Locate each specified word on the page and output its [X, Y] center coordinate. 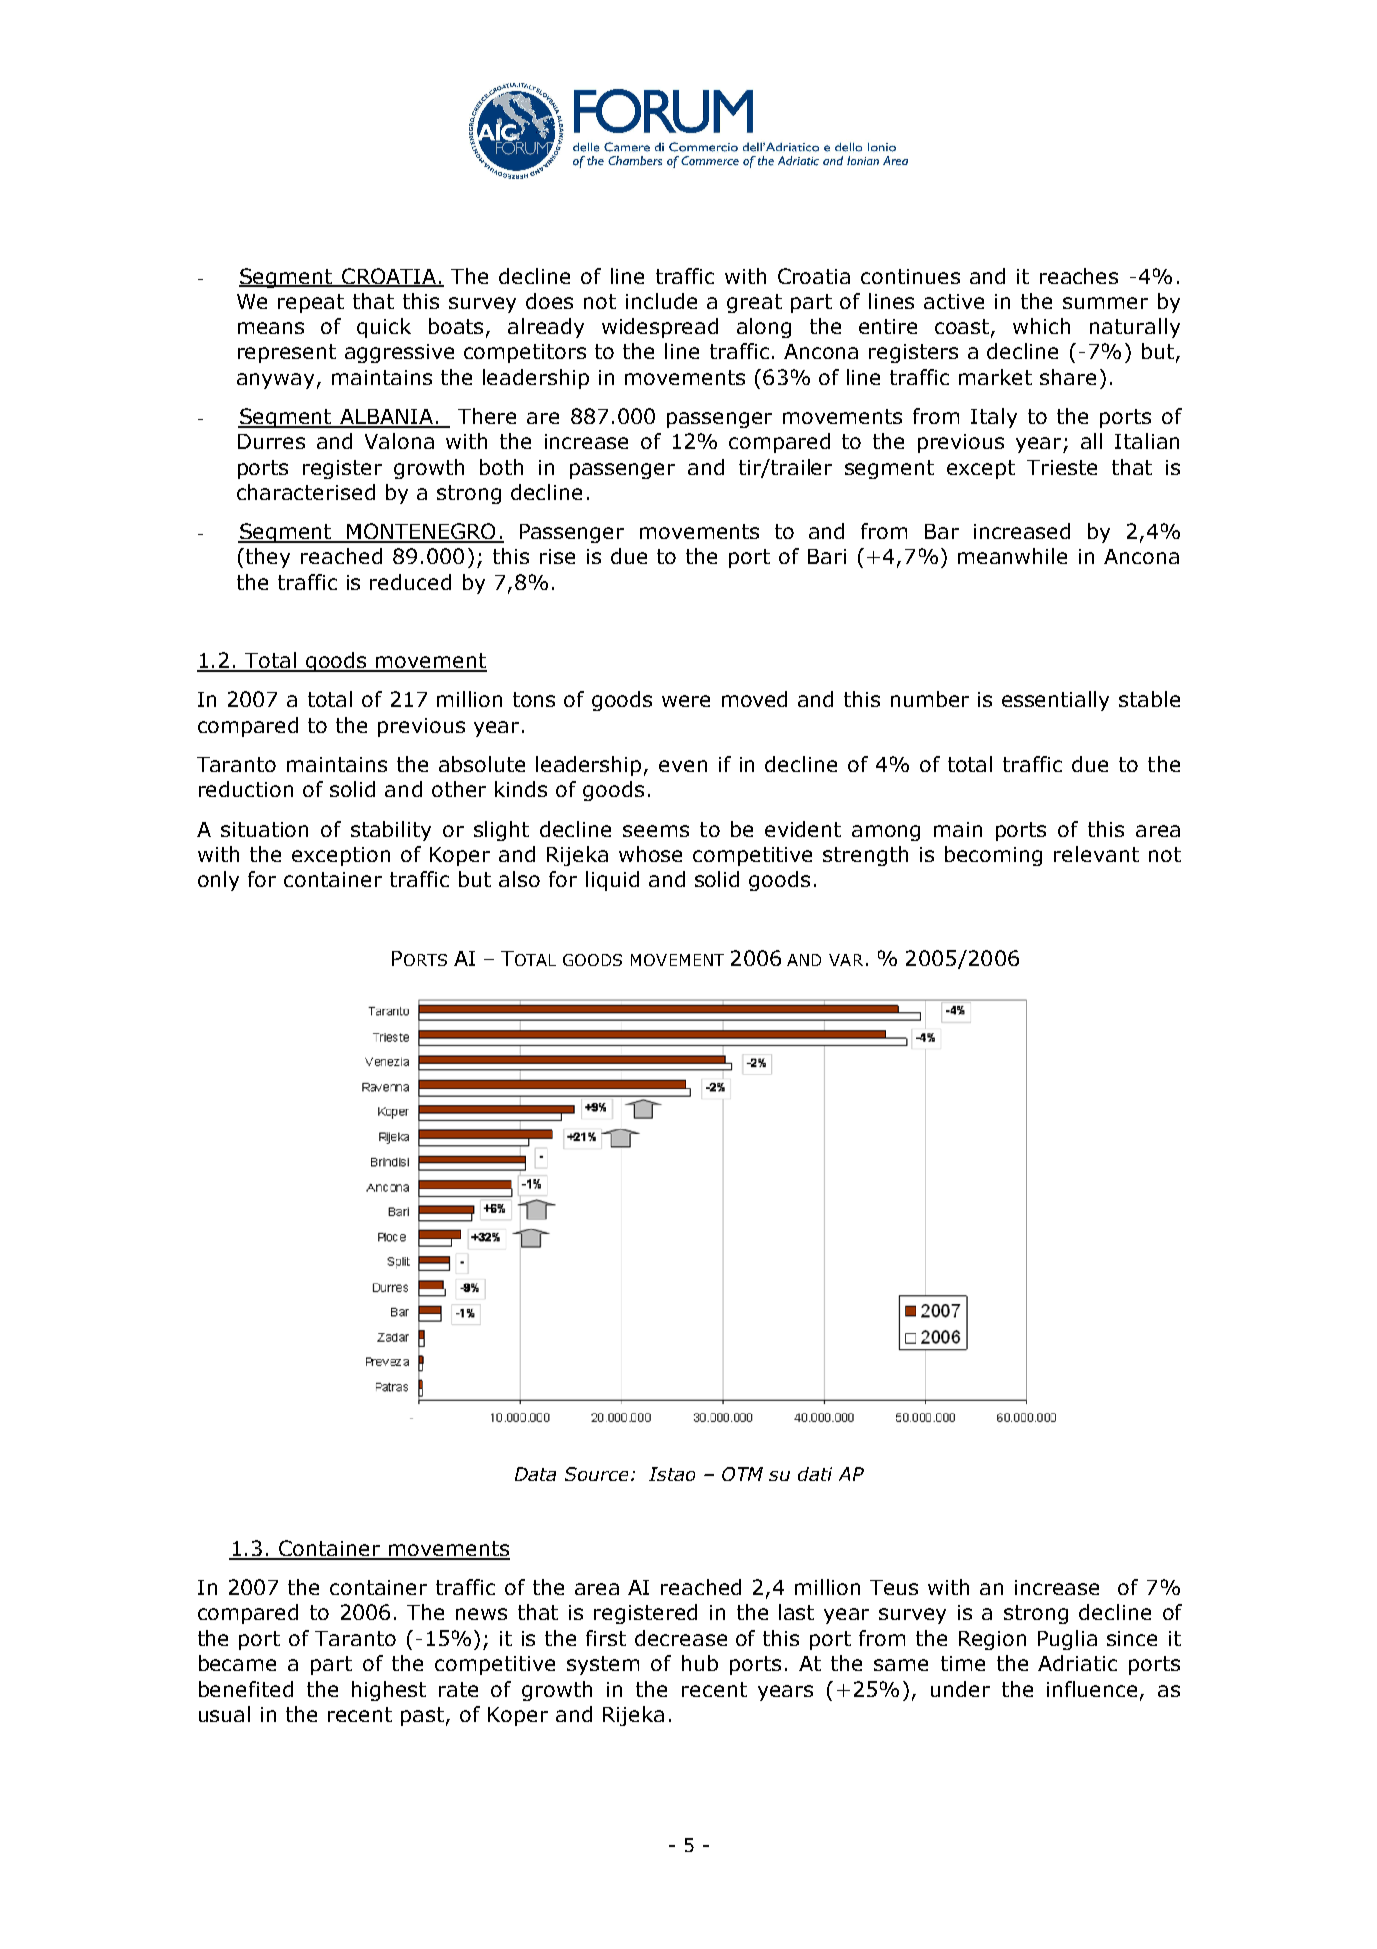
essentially [1055, 701]
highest [389, 1691]
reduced [410, 582]
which [1041, 326]
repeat [311, 303]
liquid [612, 881]
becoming [993, 856]
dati [815, 1474]
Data [535, 1474]
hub [700, 1663]
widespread [660, 328]
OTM [742, 1474]
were [686, 701]
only [218, 881]
